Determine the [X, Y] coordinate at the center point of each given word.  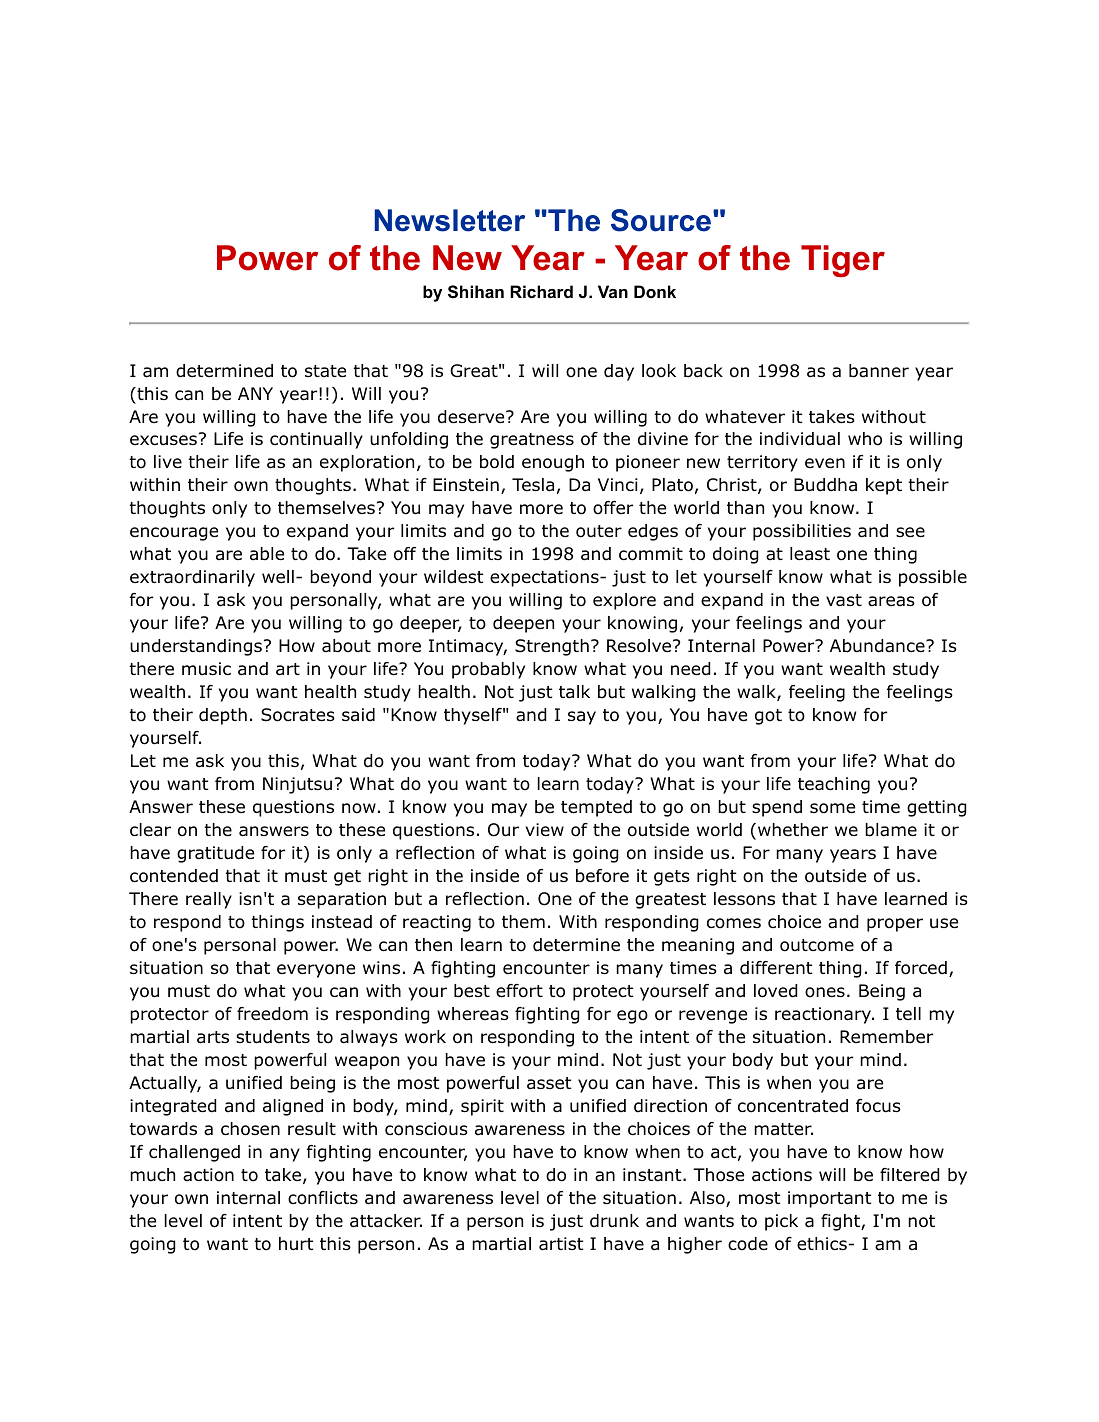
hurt [296, 1244]
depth [223, 716]
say [582, 718]
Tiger [843, 261]
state [325, 371]
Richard [541, 291]
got [768, 717]
